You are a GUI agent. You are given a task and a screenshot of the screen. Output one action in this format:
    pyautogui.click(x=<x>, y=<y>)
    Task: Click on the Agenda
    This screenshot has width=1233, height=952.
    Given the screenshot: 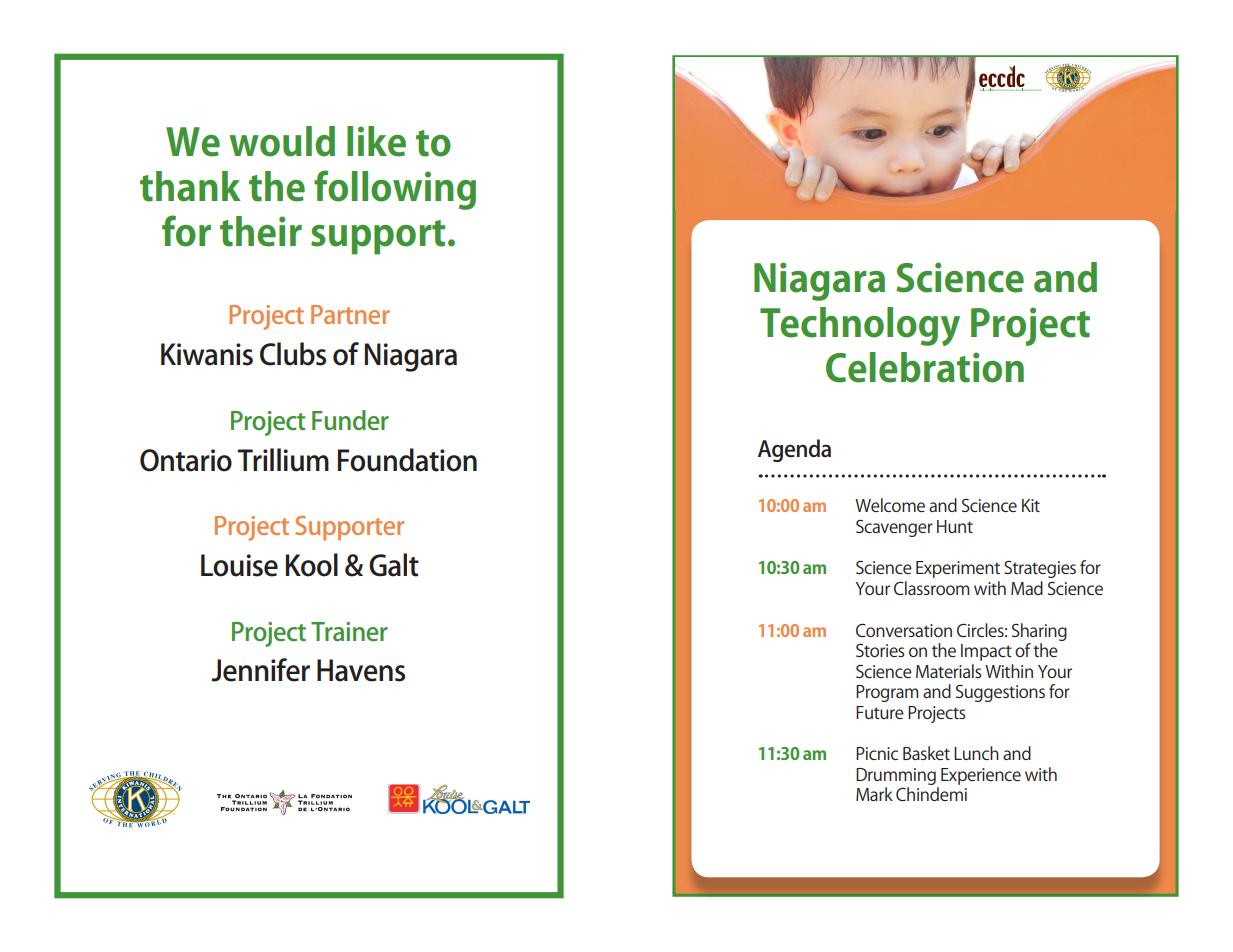 What is the action you would take?
    pyautogui.click(x=794, y=450)
